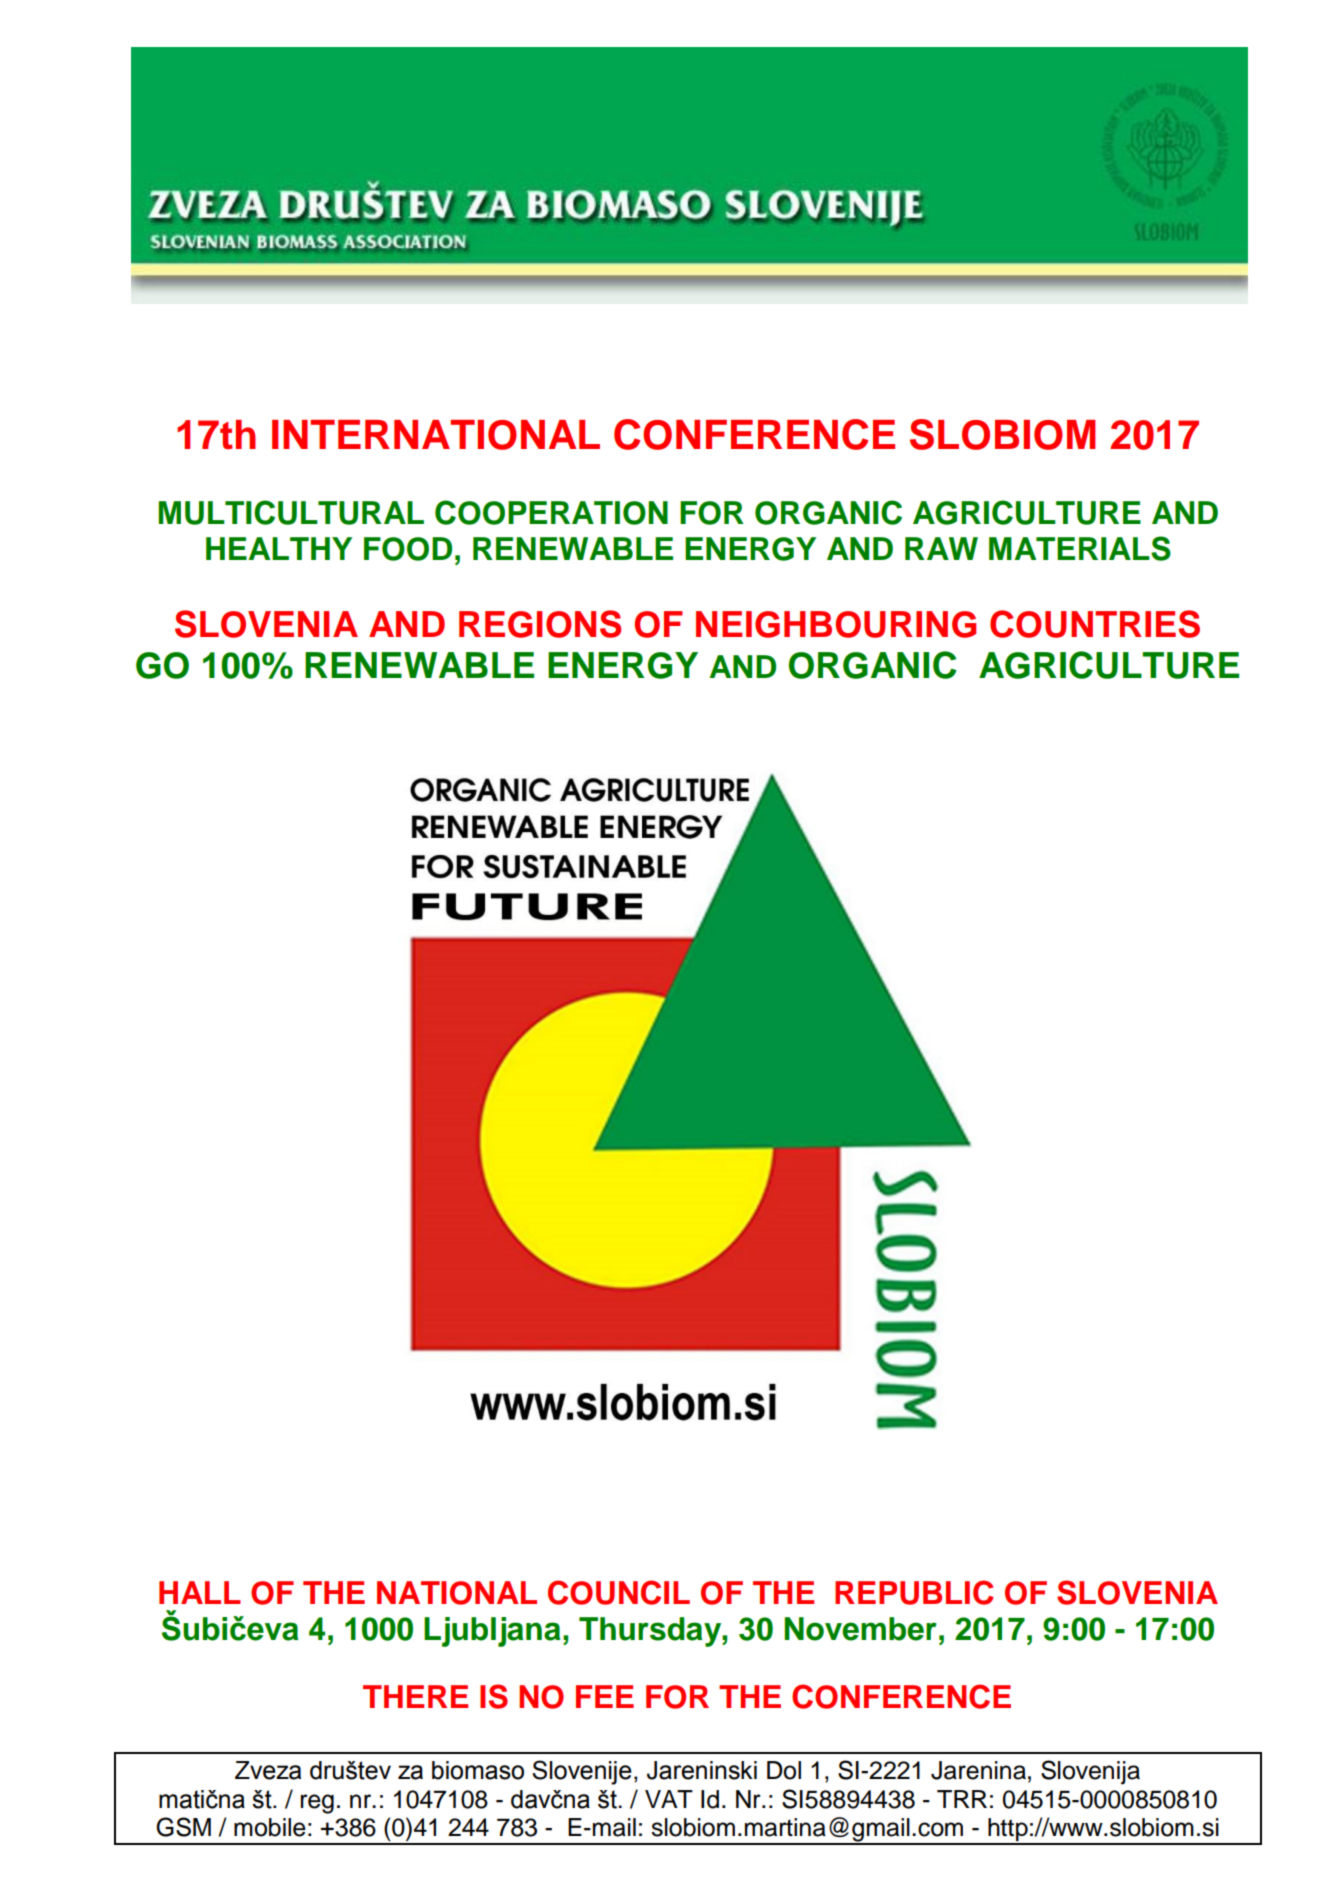  I want to click on HEALTHY, so click(279, 548).
